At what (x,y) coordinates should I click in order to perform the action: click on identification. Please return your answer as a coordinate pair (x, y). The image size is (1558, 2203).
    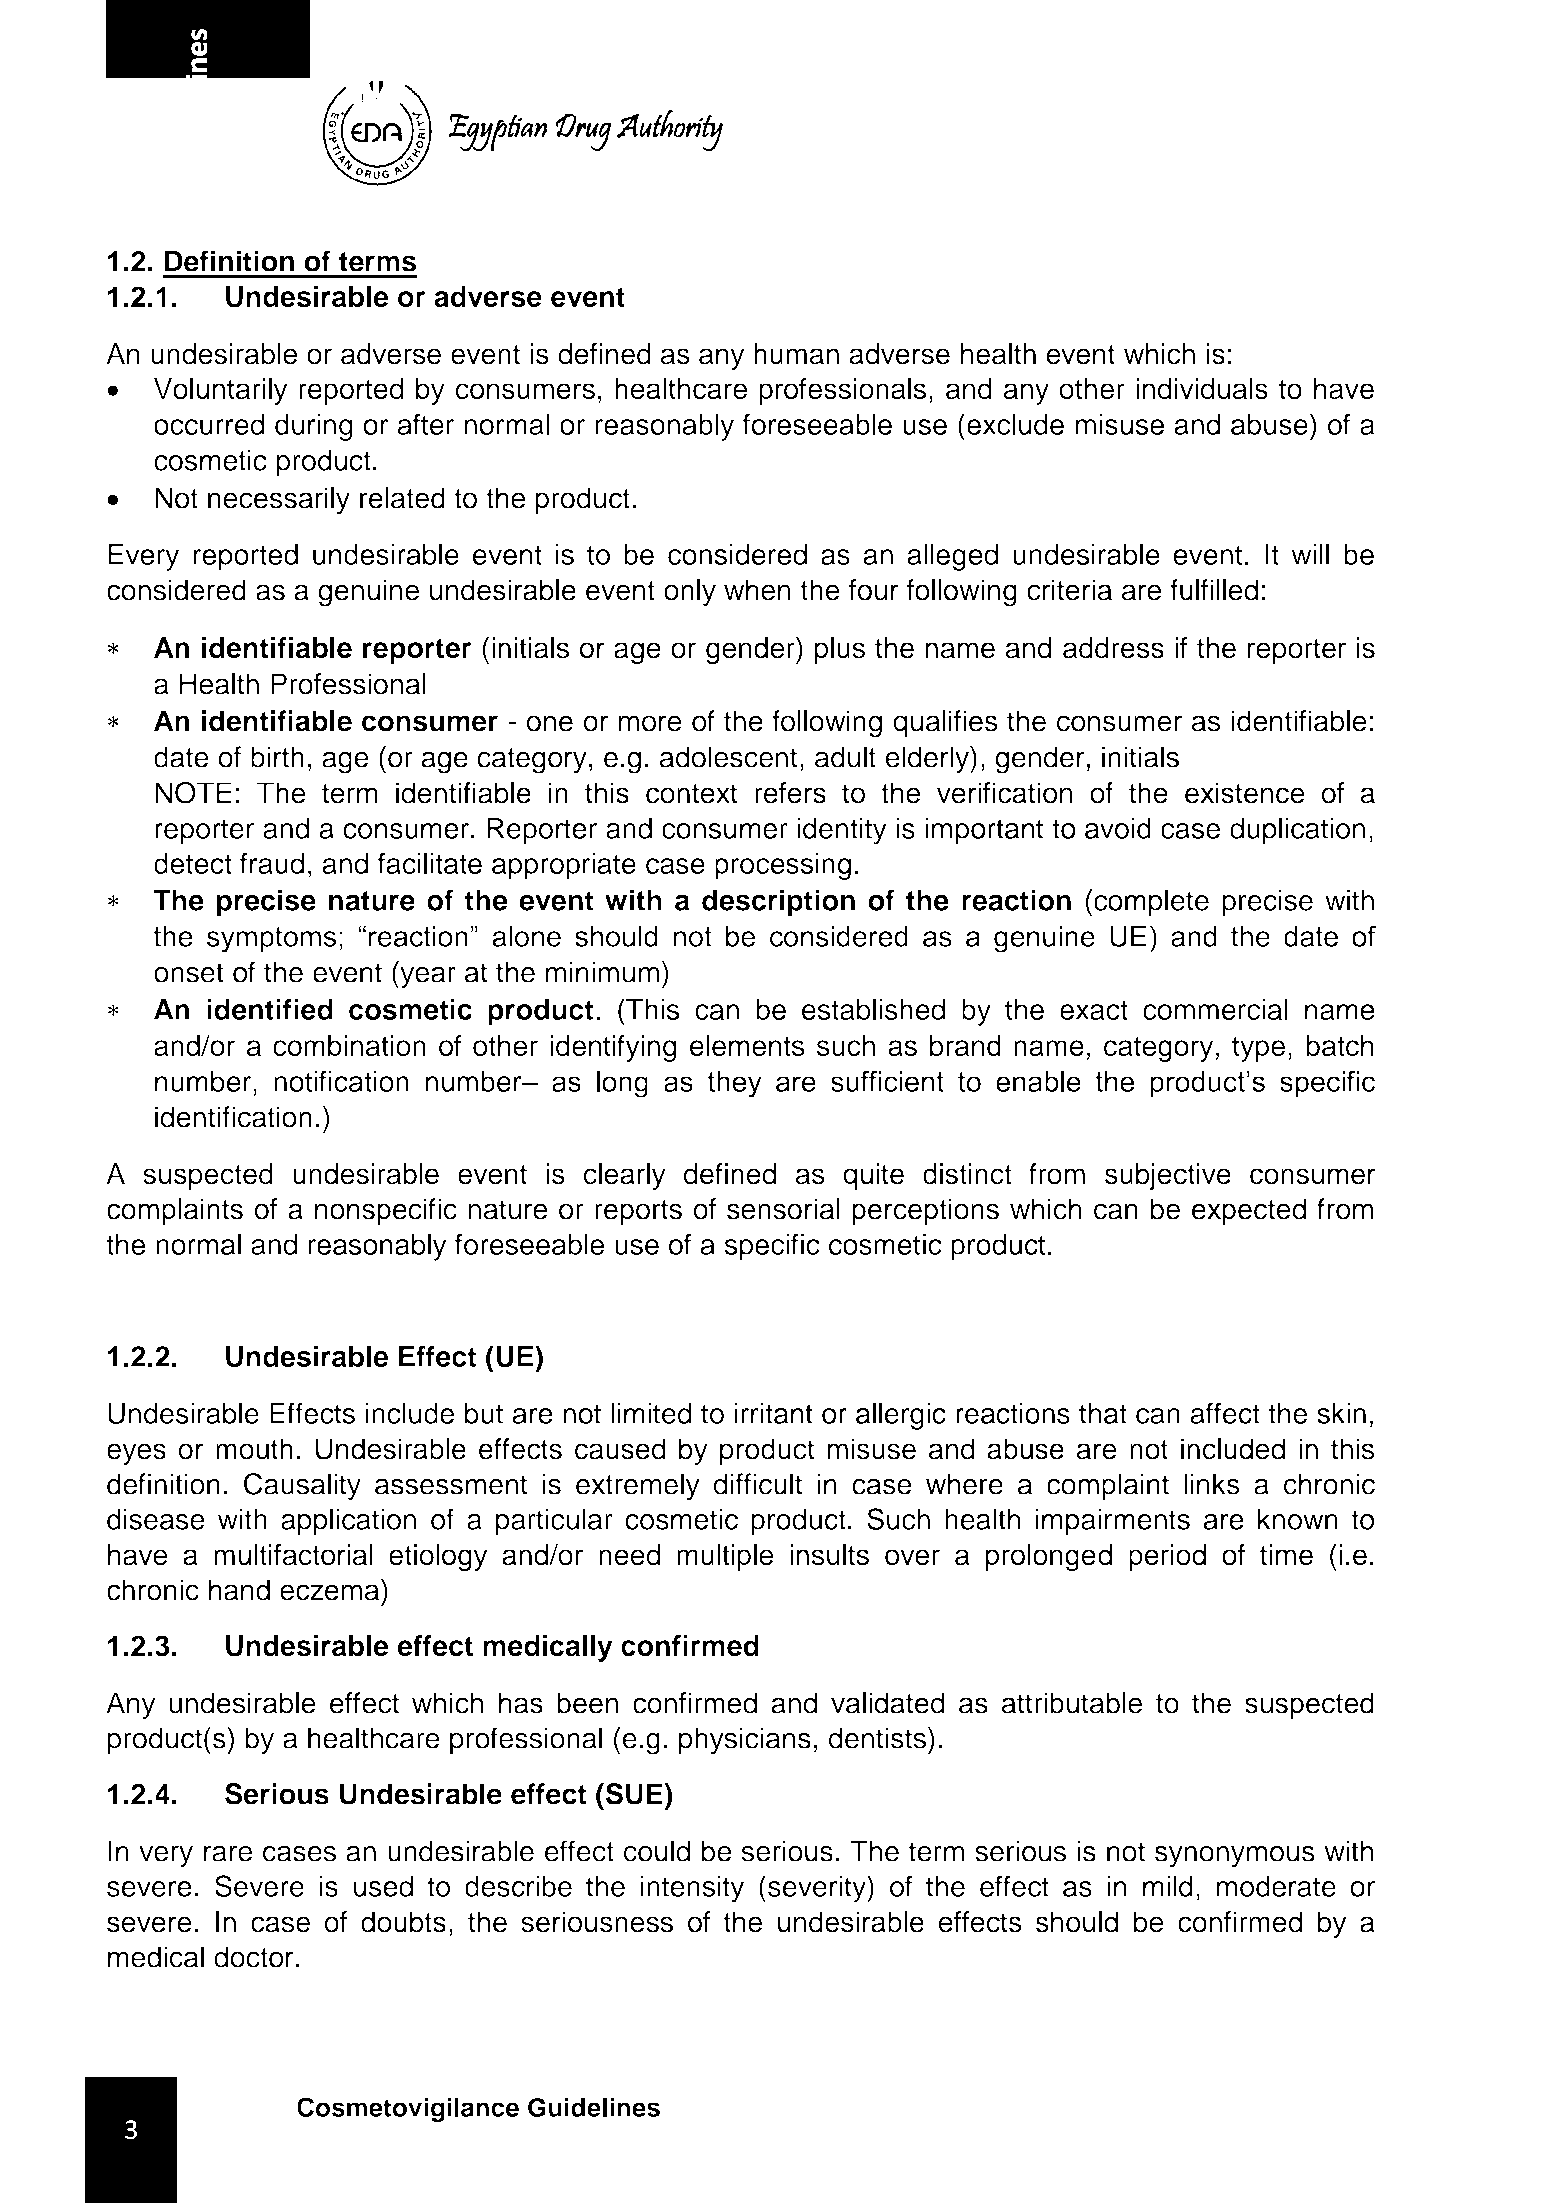
    Looking at the image, I should click on (233, 1117).
